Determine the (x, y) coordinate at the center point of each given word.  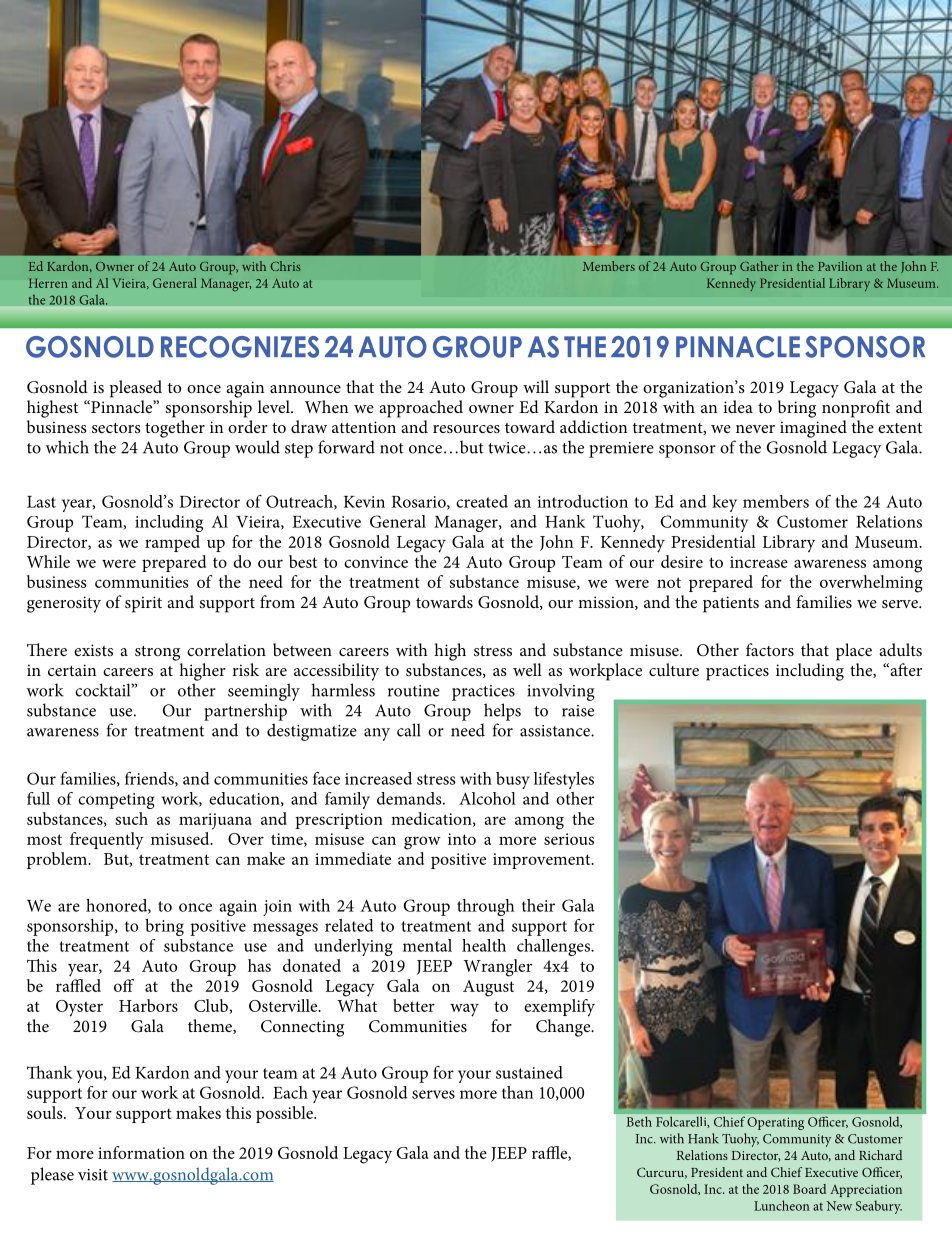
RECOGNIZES (240, 347)
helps (502, 712)
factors (770, 649)
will (536, 386)
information (141, 1152)
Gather (759, 266)
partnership (245, 712)
